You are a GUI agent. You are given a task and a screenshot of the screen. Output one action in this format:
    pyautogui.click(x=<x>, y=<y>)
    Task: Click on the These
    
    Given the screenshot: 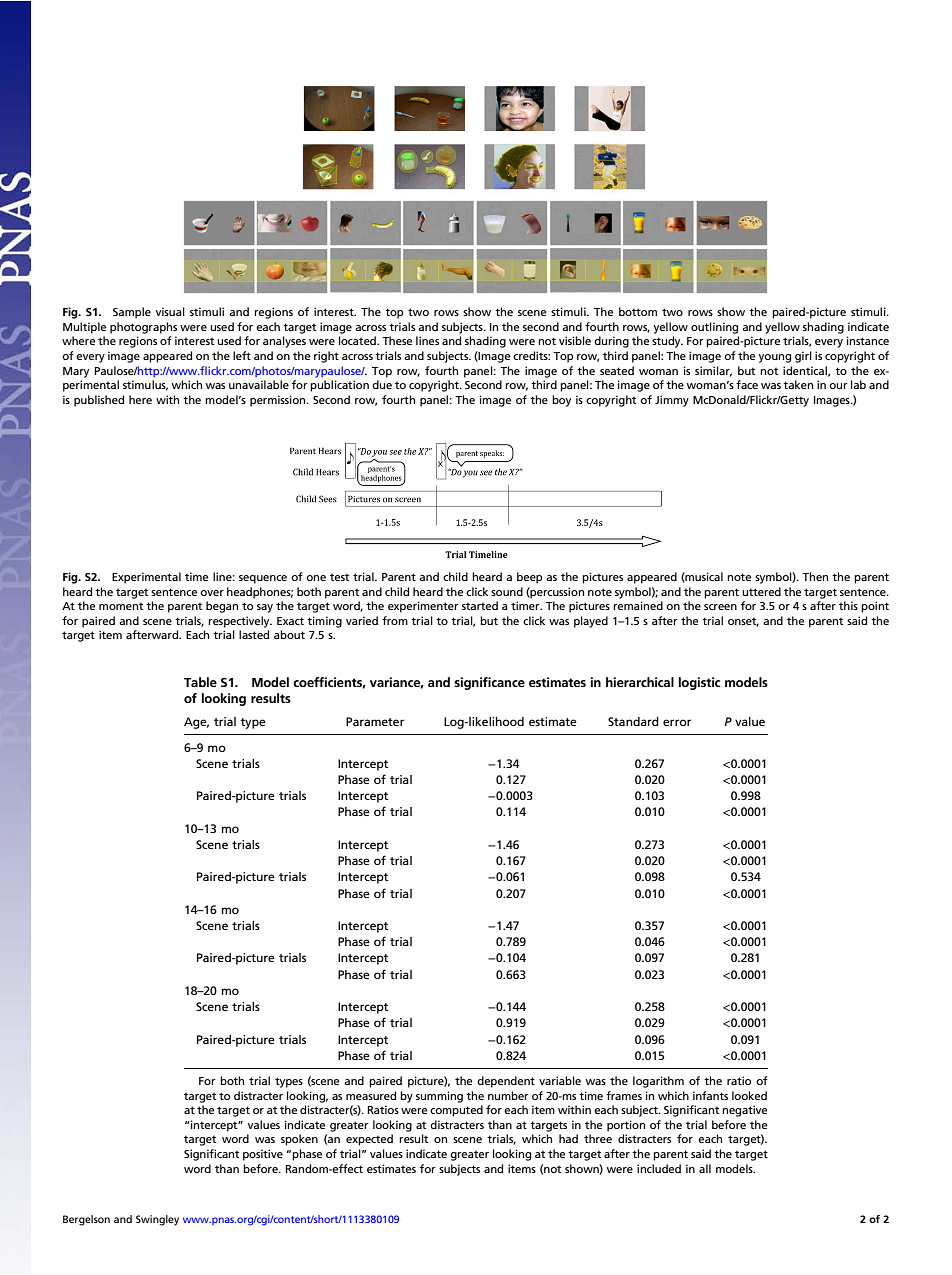 What is the action you would take?
    pyautogui.click(x=397, y=340)
